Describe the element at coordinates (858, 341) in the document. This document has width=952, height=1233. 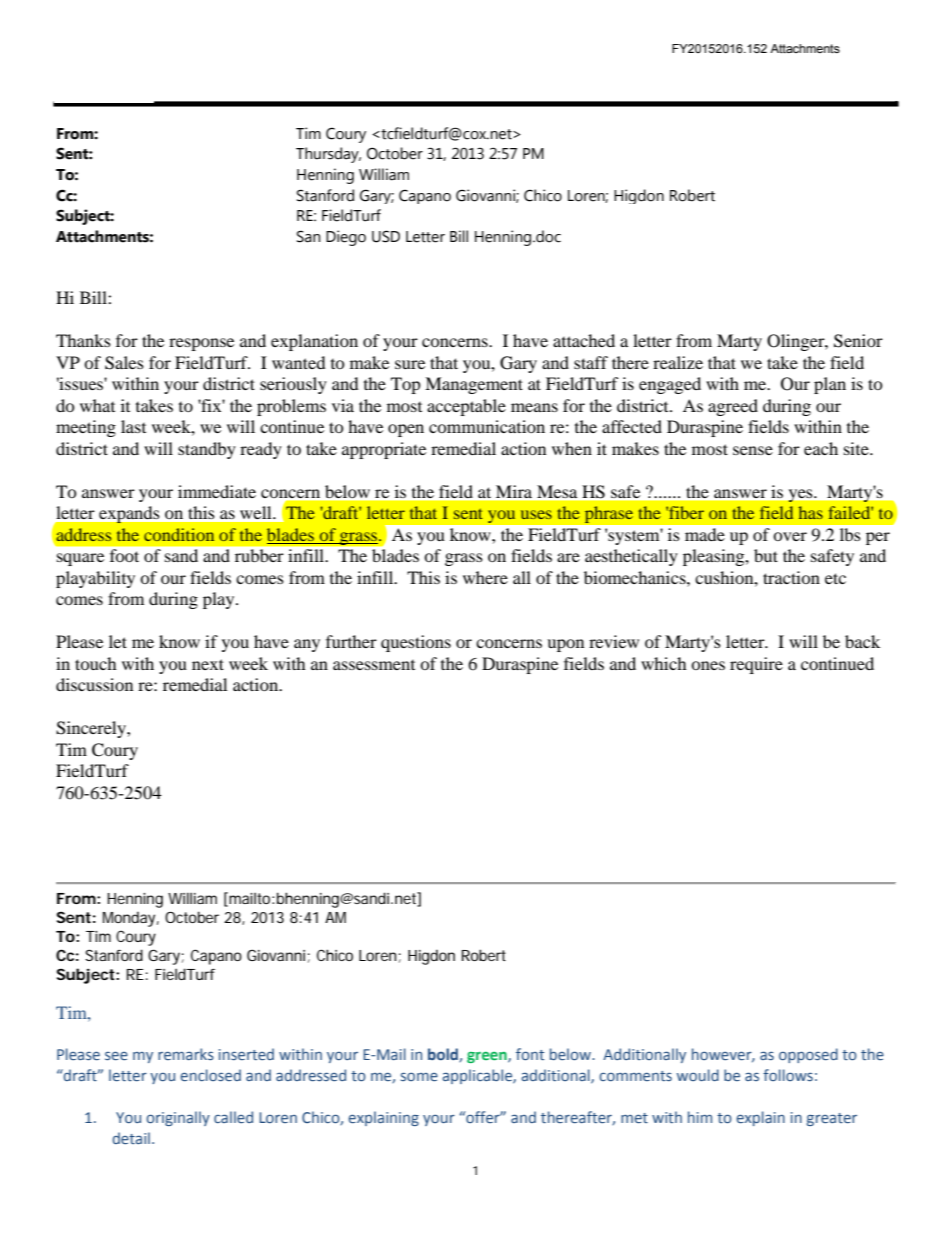
I see `Senior` at that location.
